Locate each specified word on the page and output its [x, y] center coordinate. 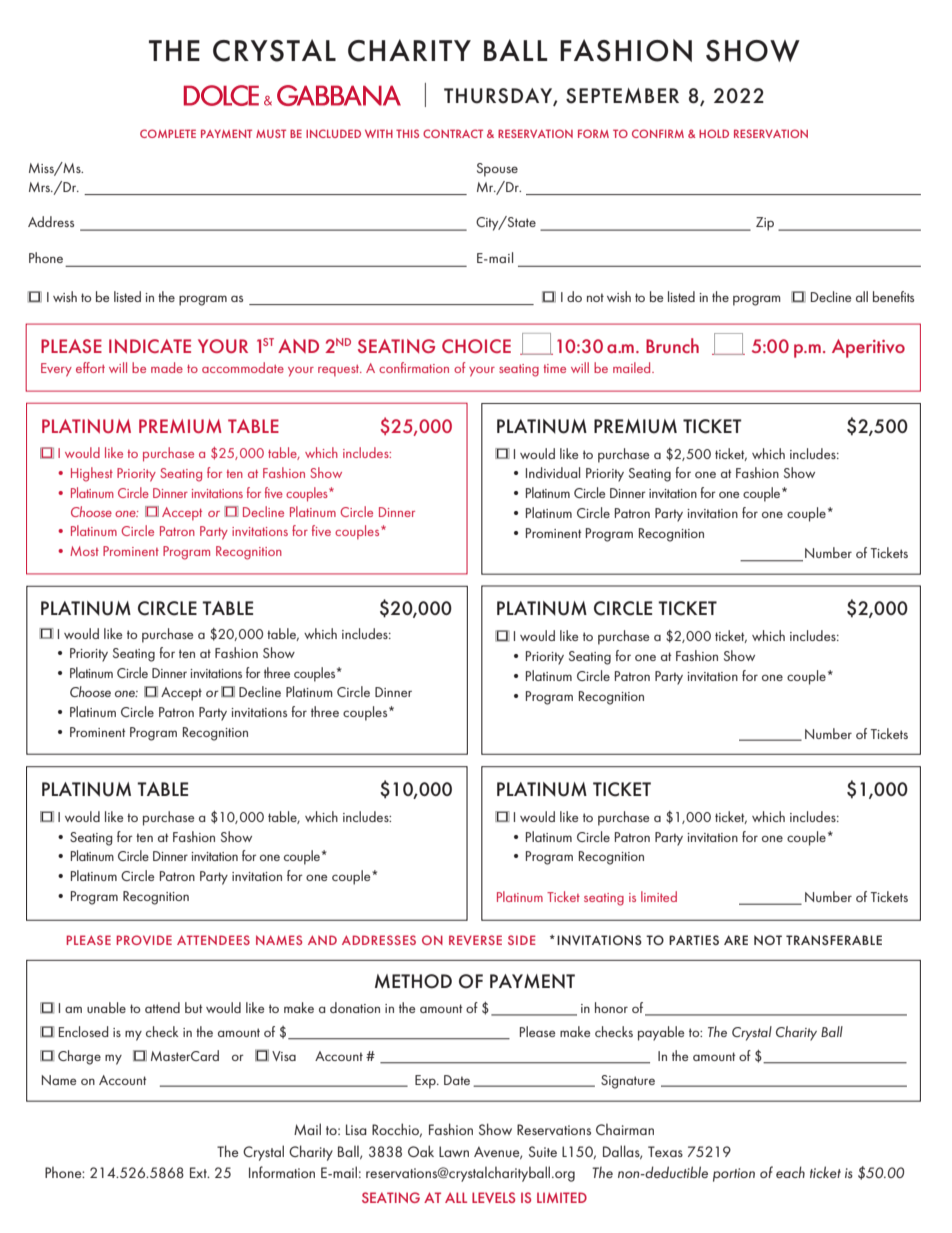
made [167, 367]
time [554, 368]
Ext [199, 1172]
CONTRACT [453, 133]
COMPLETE [168, 133]
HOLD [714, 133]
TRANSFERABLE [834, 940]
